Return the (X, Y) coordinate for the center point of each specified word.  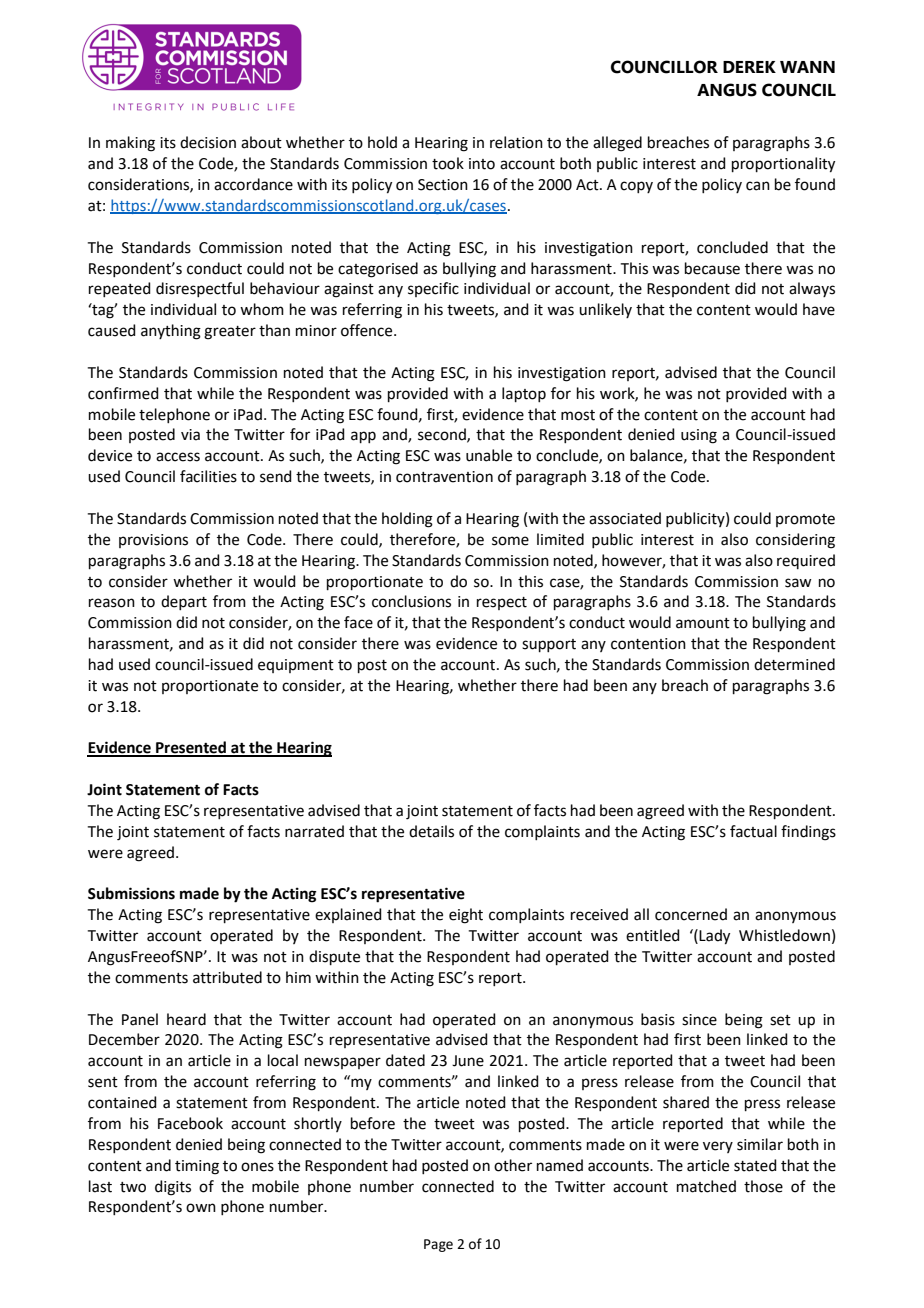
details (431, 831)
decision (208, 142)
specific (433, 289)
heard (186, 1019)
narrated (314, 831)
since (699, 1020)
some (510, 541)
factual (753, 831)
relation (516, 142)
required (806, 561)
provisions (153, 541)
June (468, 1061)
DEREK (749, 67)
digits (173, 1188)
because (712, 268)
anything (171, 332)
